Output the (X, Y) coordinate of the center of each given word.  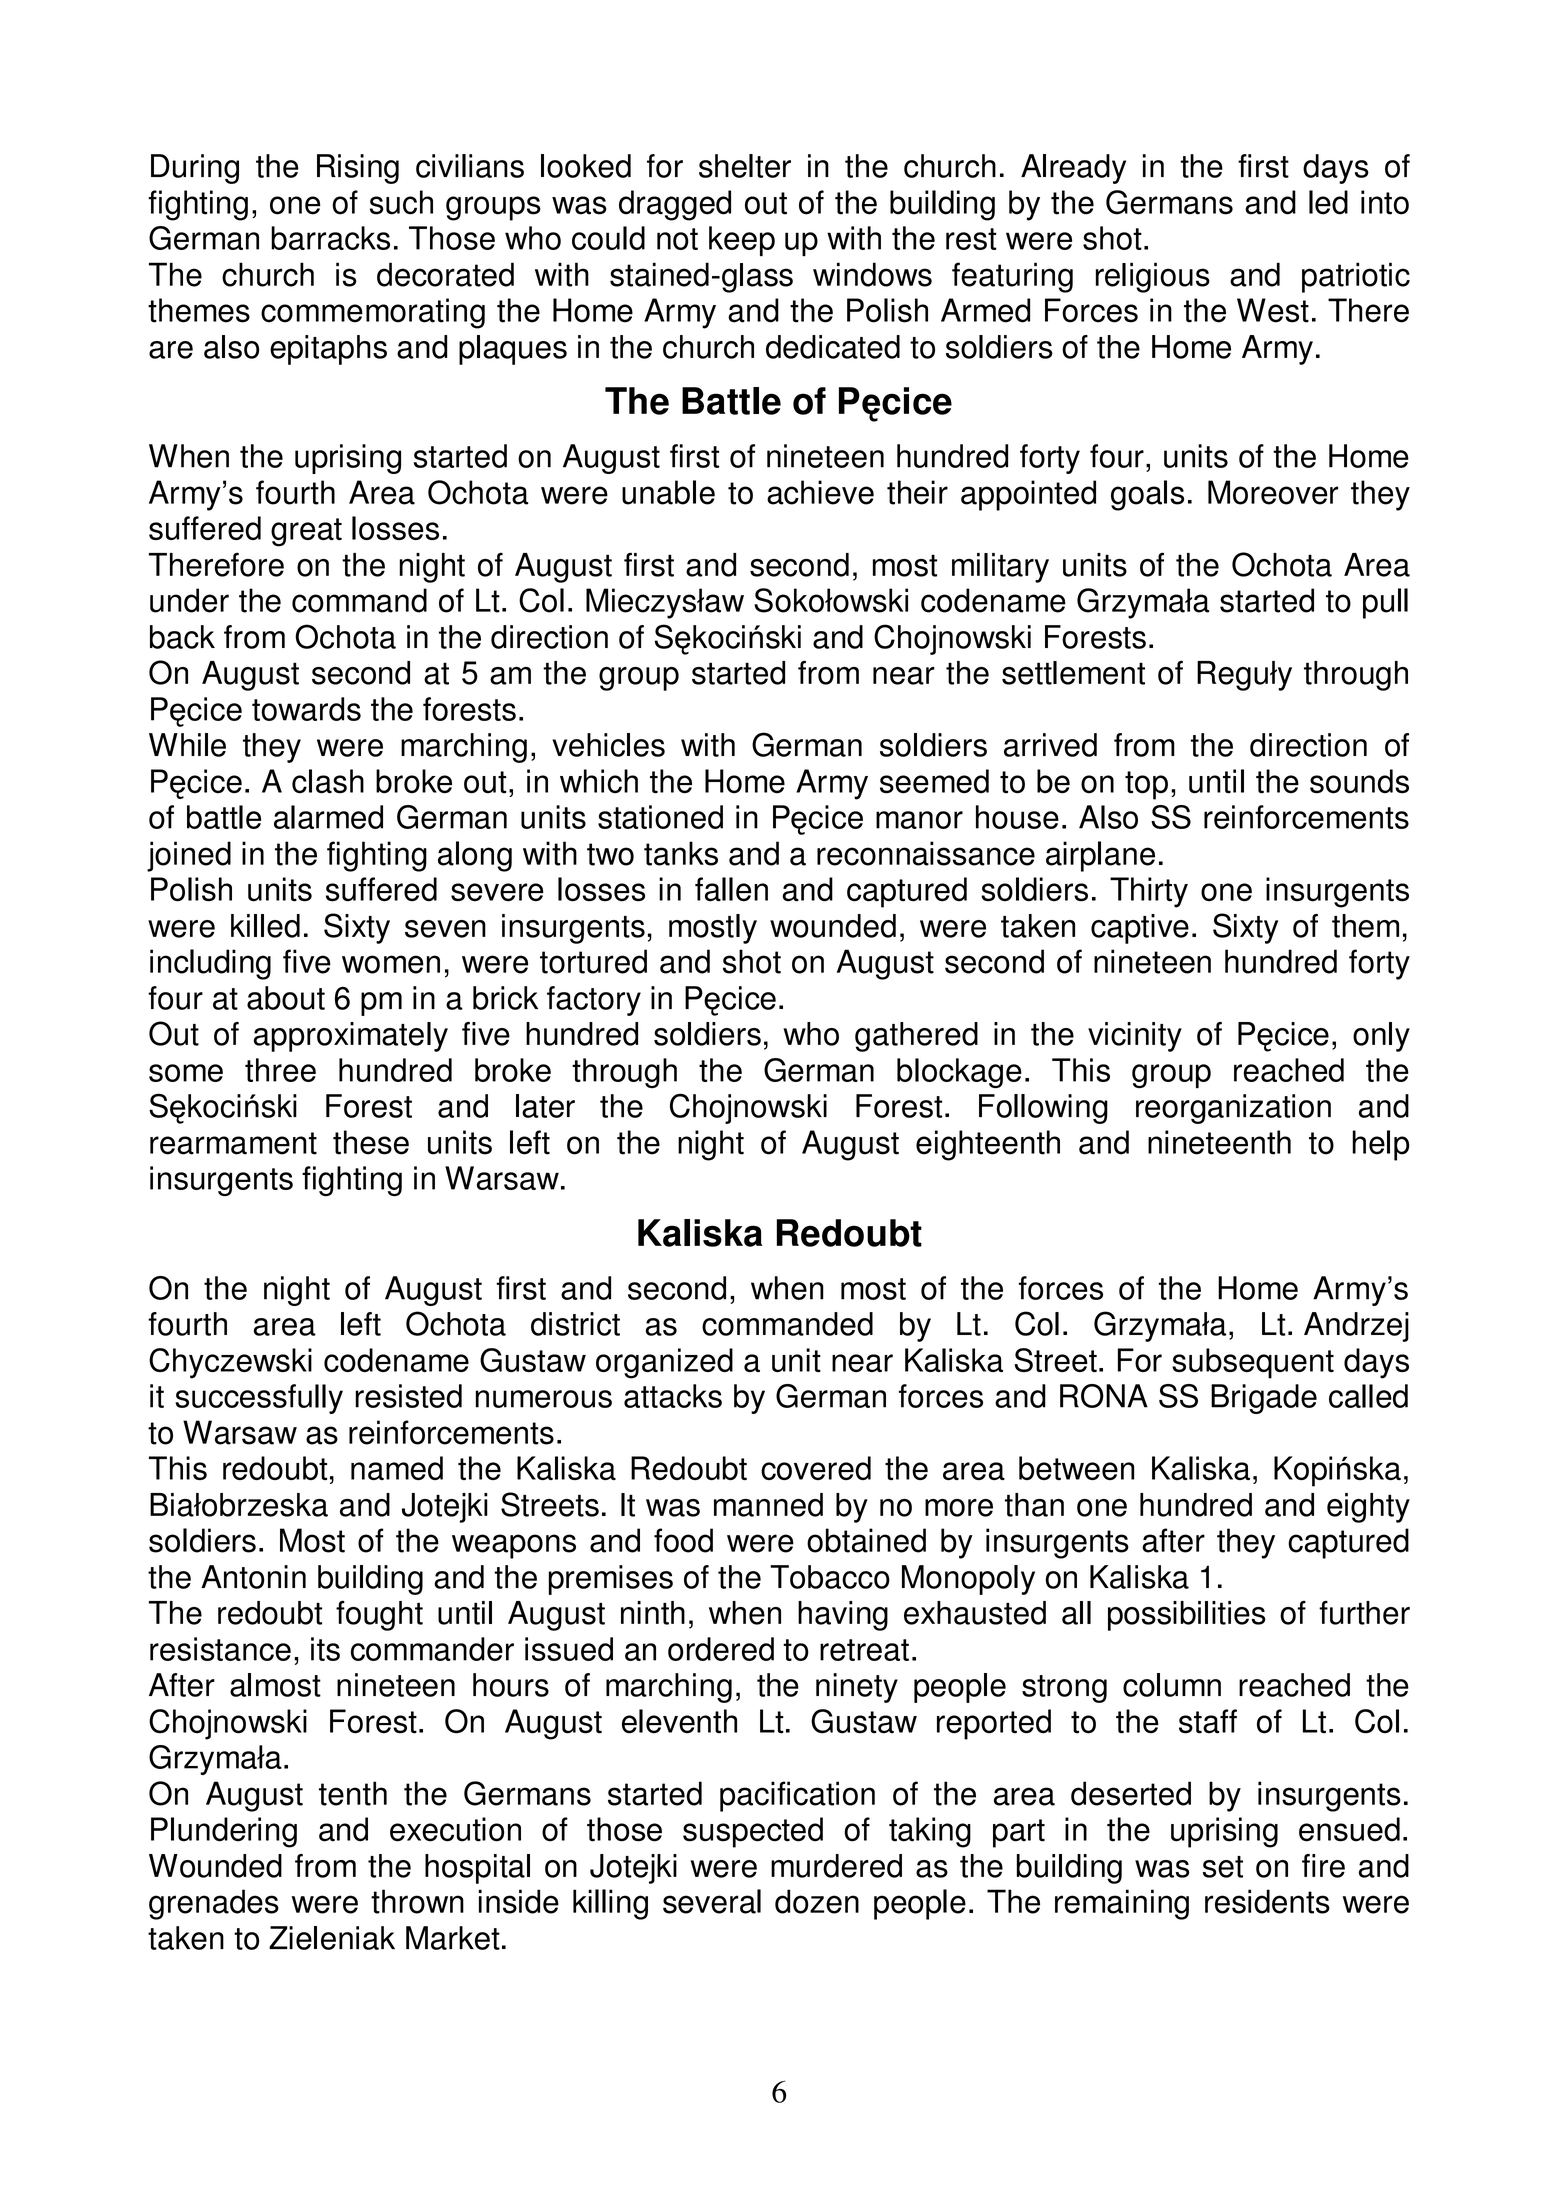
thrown (417, 1901)
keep (742, 241)
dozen (817, 1901)
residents (1267, 1901)
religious (1153, 277)
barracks (330, 238)
